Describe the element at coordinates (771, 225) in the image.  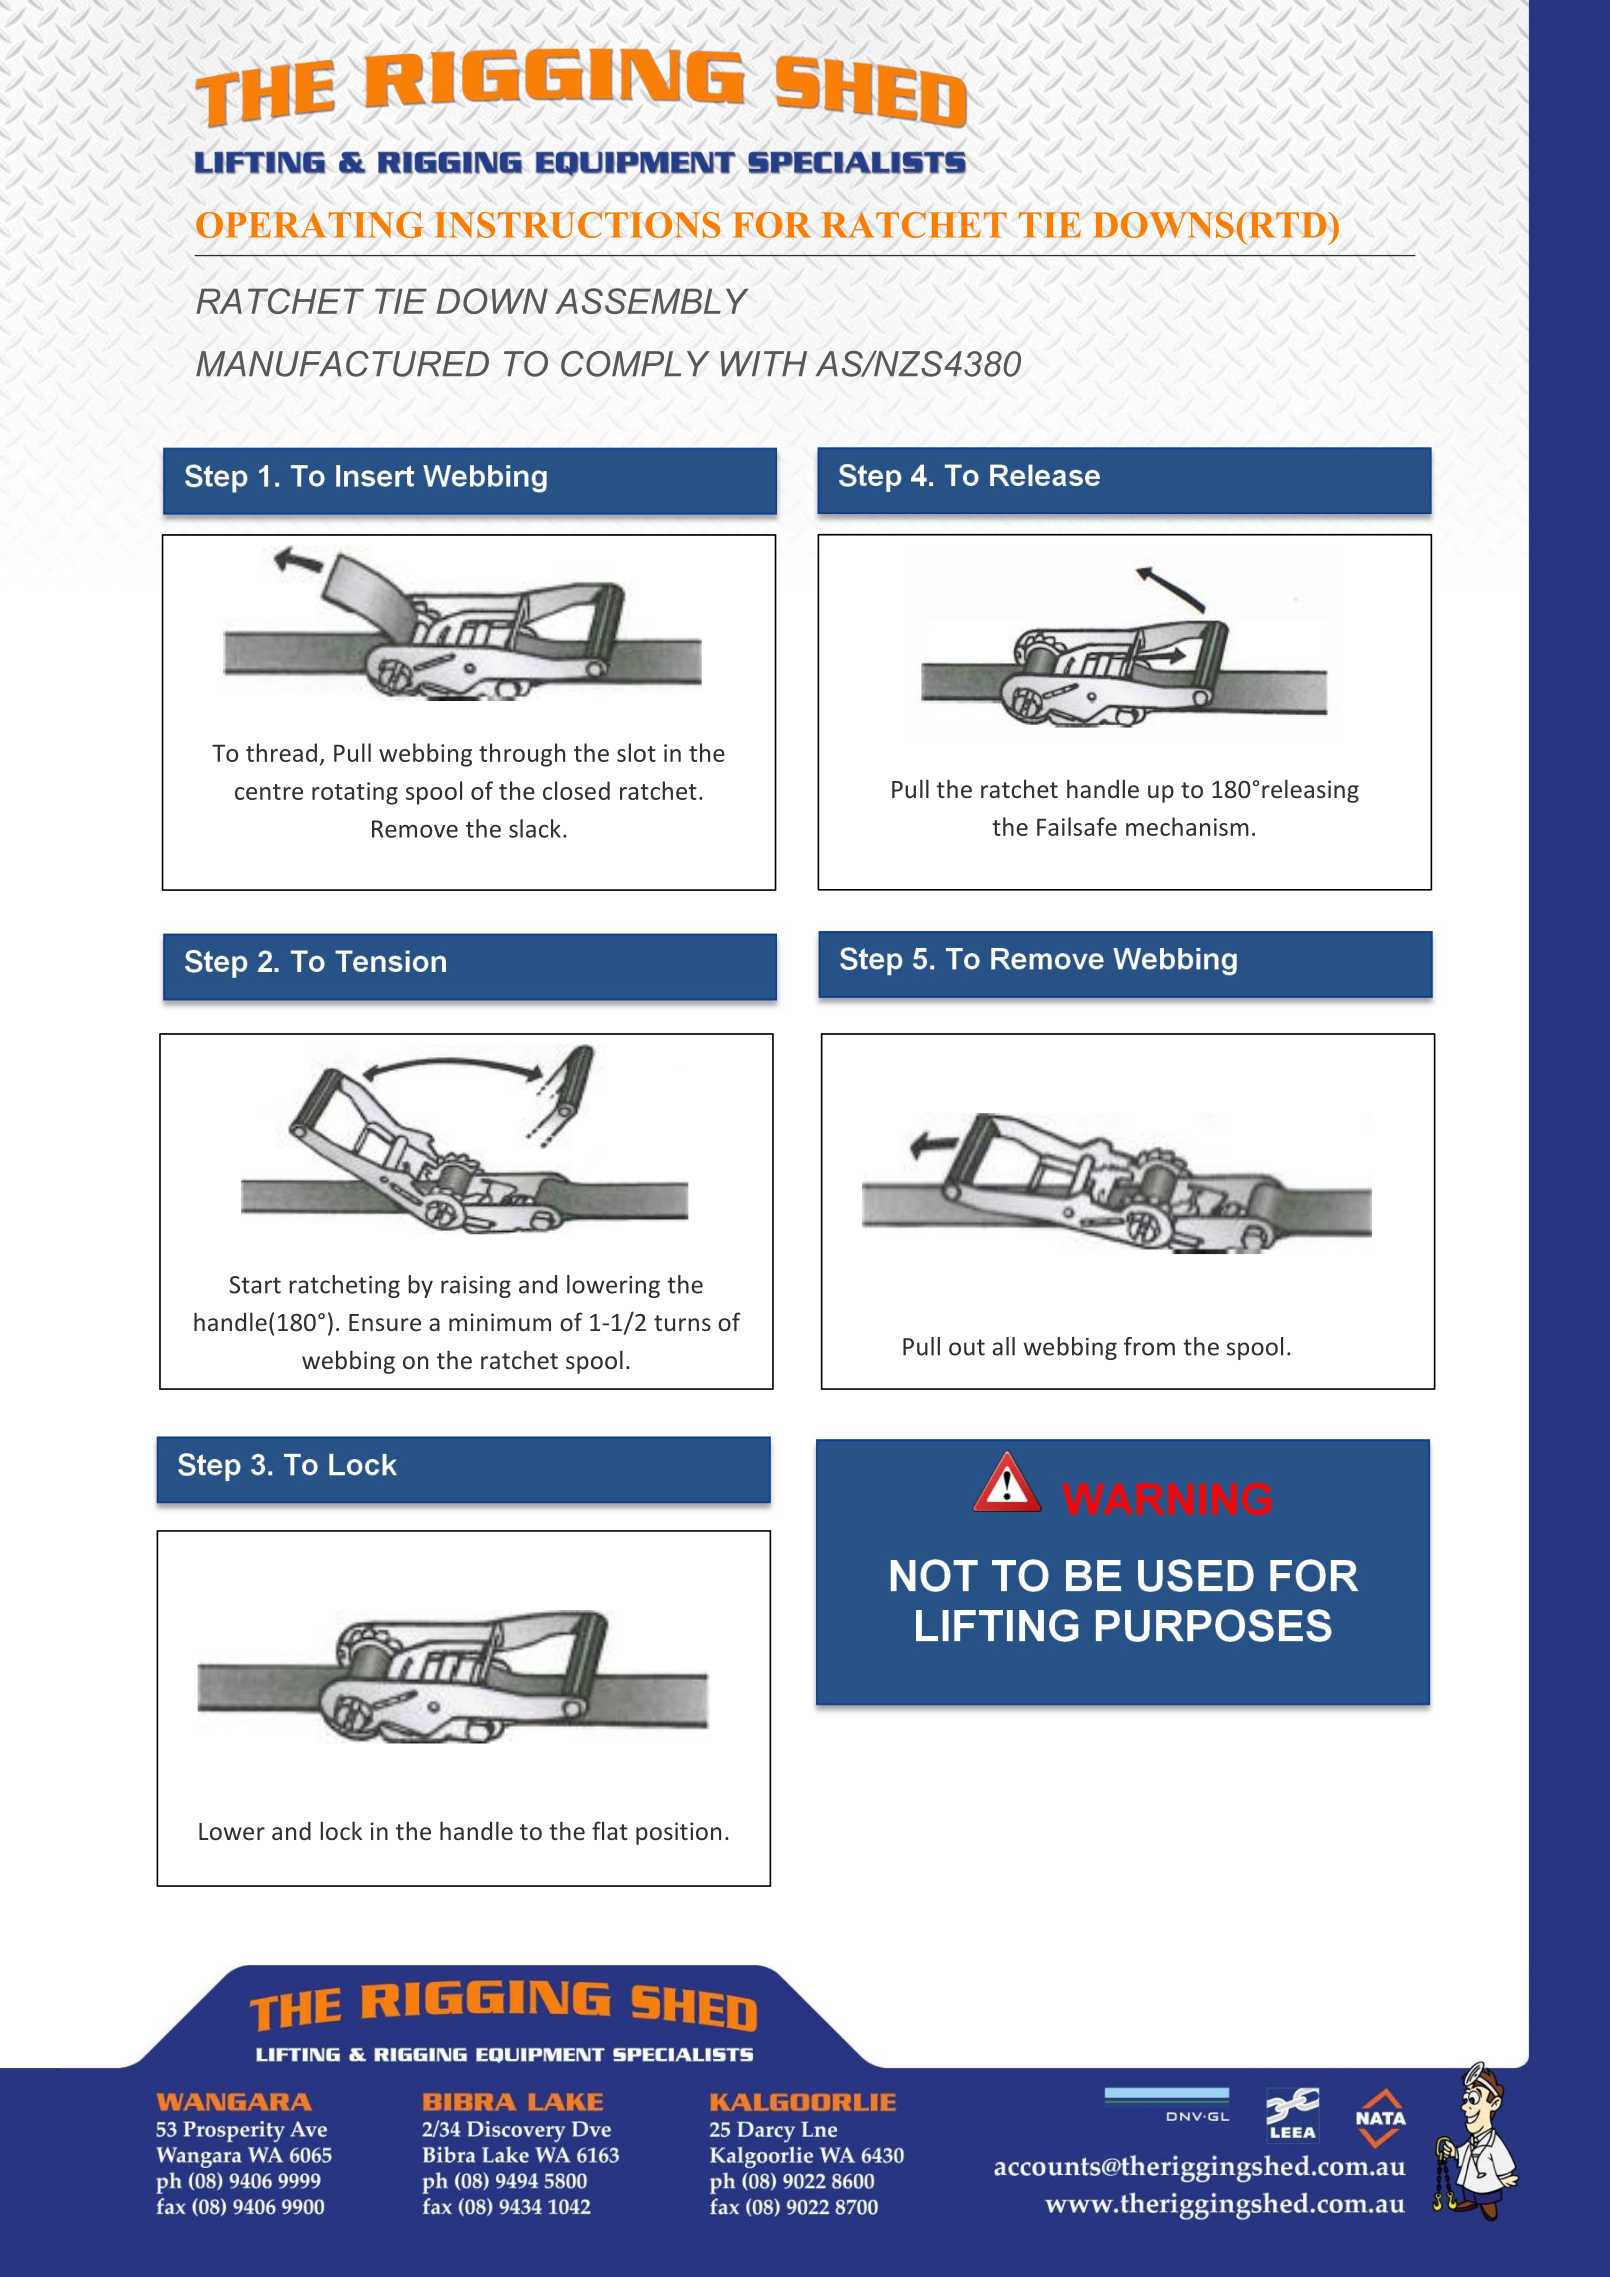
I see `FOR` at that location.
